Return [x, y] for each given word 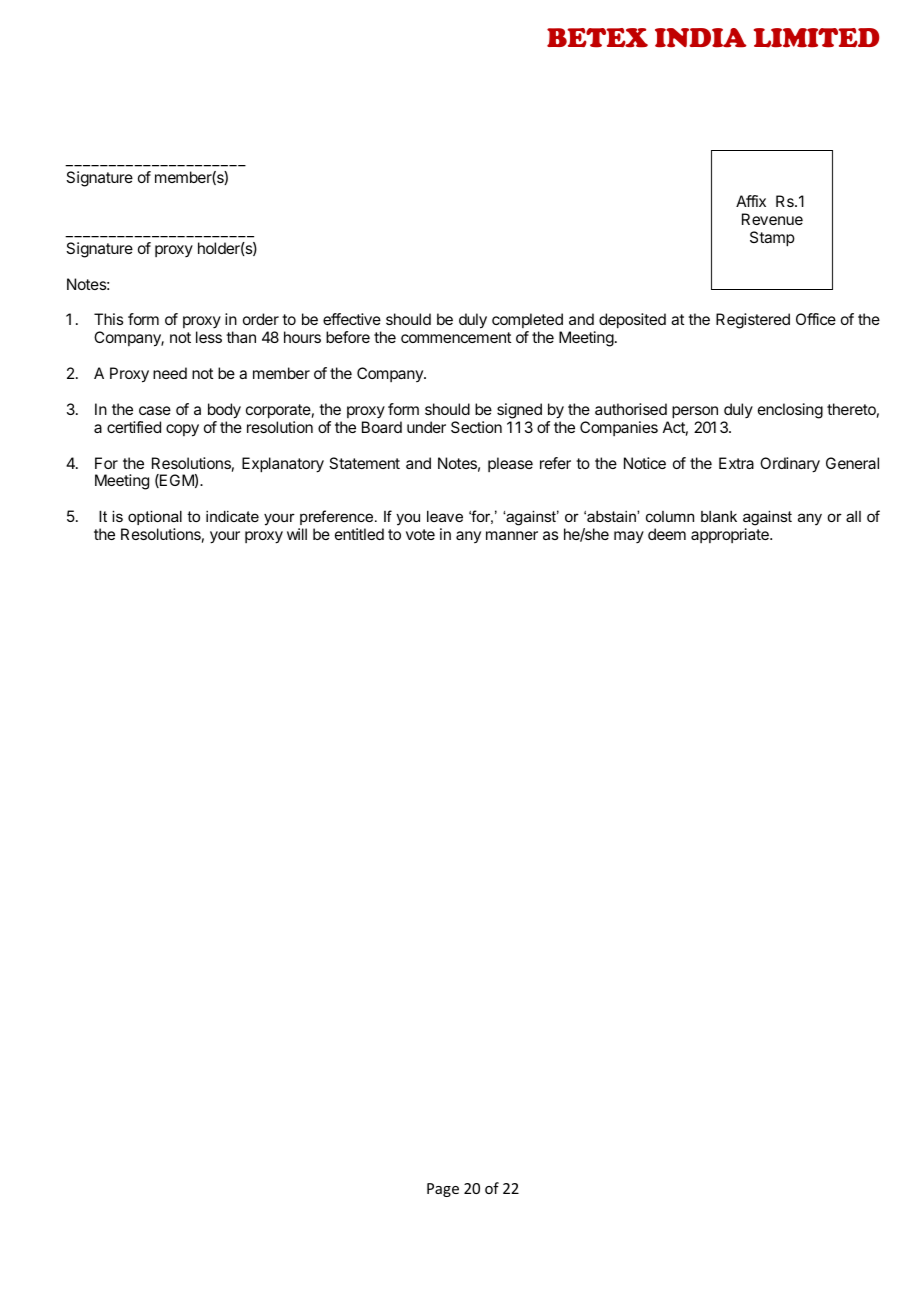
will [297, 534]
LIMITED [816, 38]
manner [512, 535]
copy [182, 430]
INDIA [701, 38]
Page [443, 1190]
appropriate [731, 535]
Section [476, 427]
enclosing [790, 411]
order [261, 319]
